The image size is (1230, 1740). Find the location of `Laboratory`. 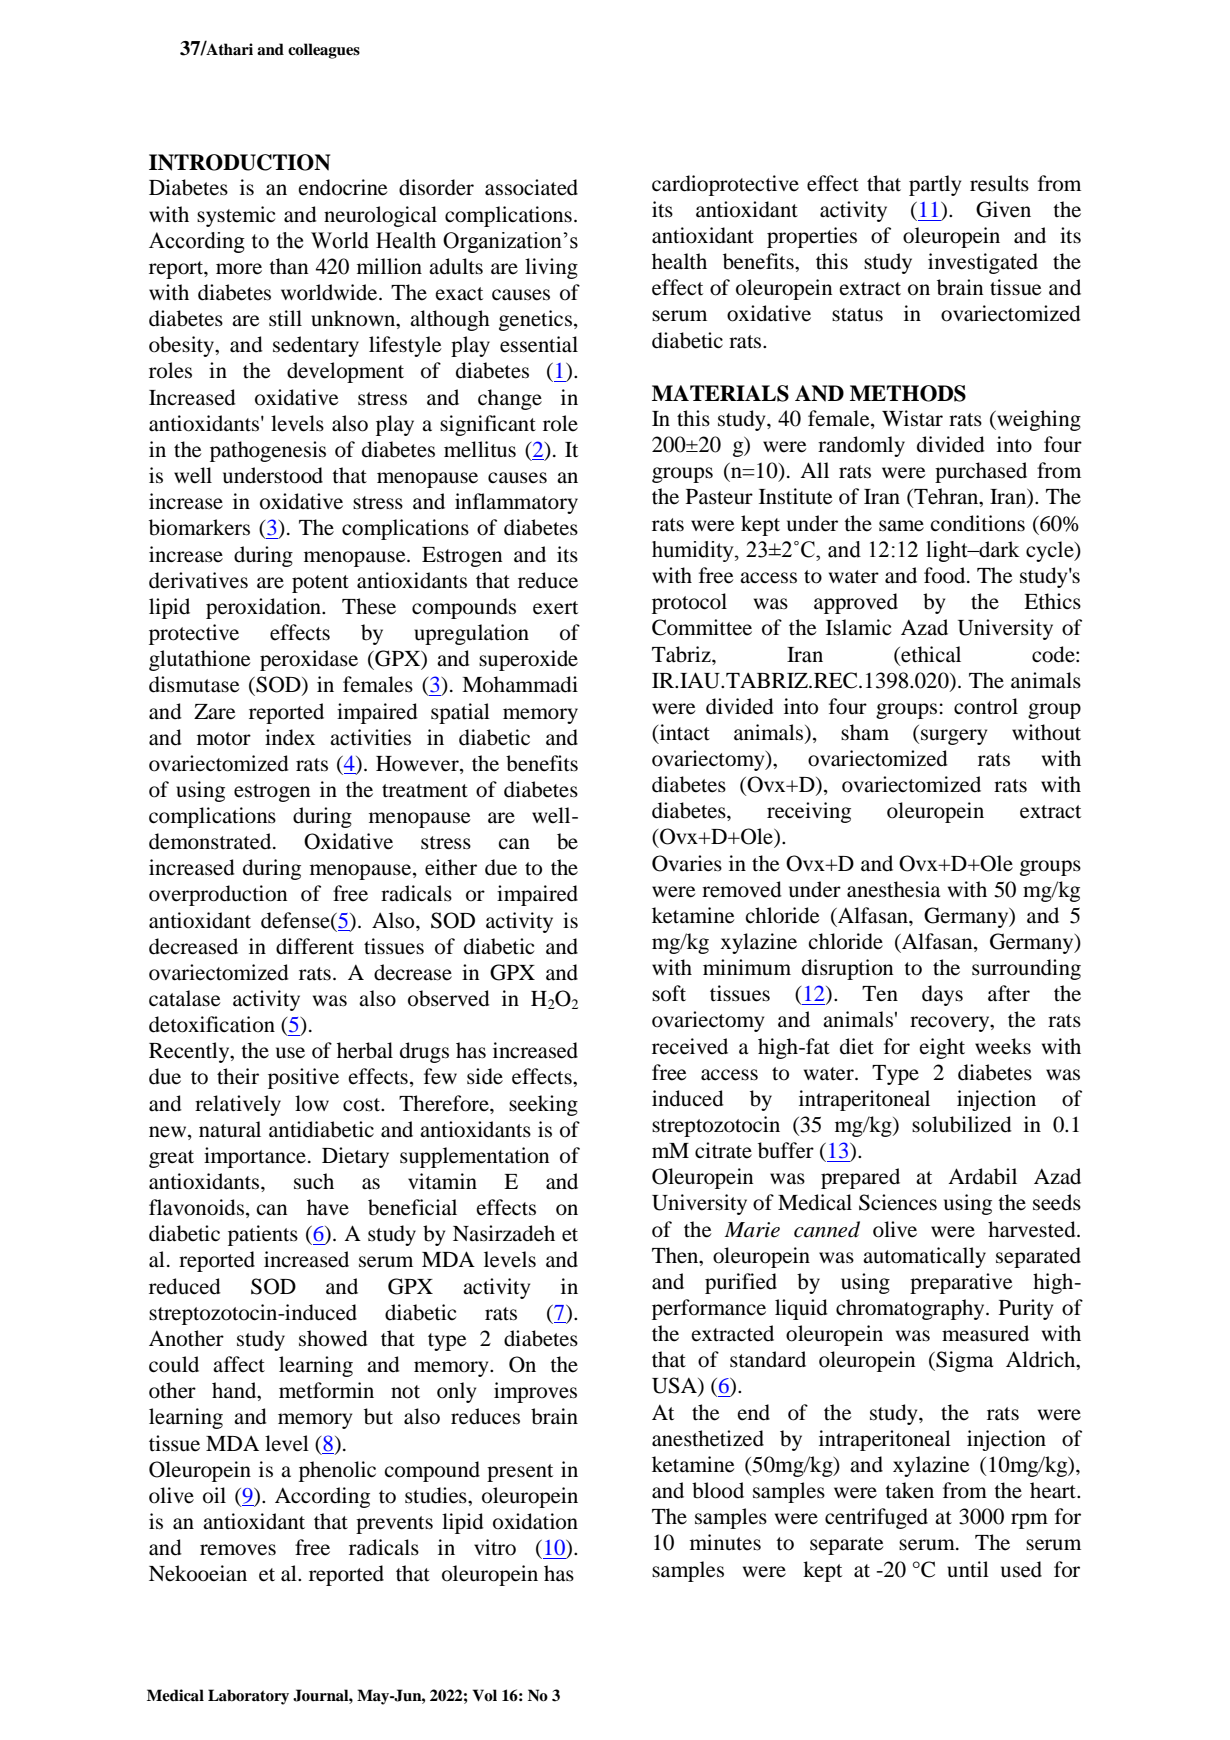

Laboratory is located at coordinates (248, 1697).
